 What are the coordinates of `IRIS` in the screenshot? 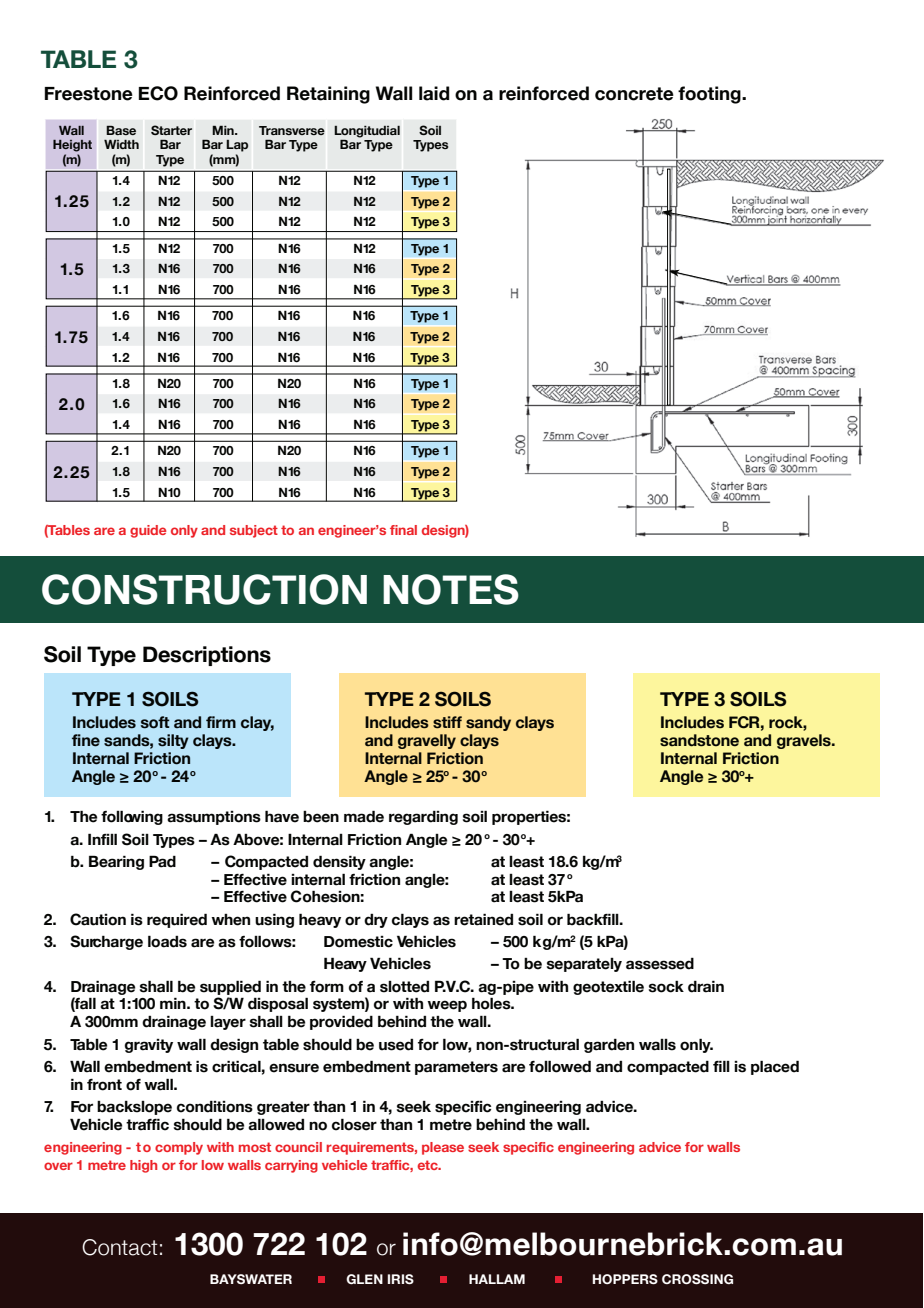 It's located at (401, 1279).
